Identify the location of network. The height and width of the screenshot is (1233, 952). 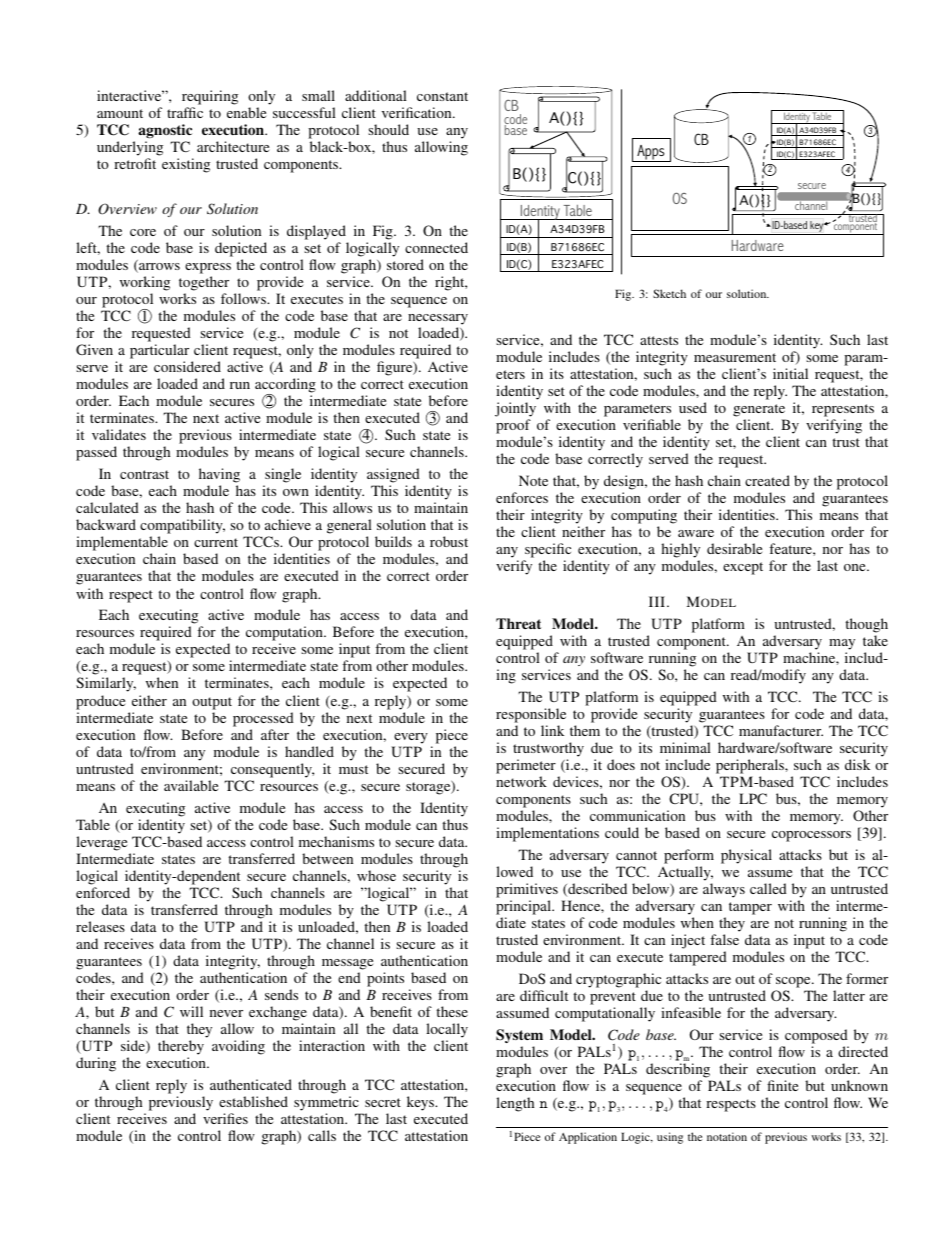
(521, 781).
